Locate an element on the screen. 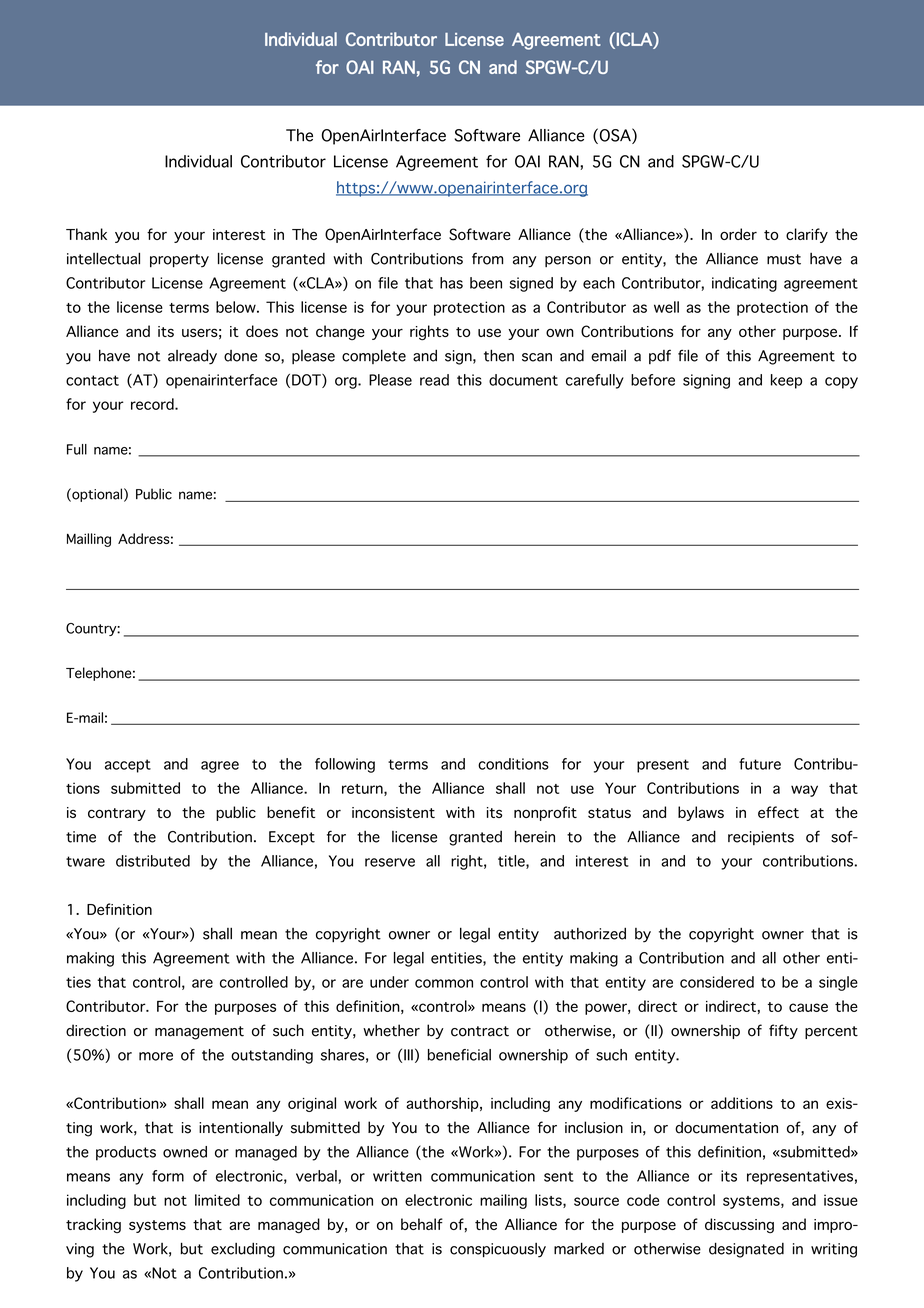 The width and height of the screenshot is (924, 1308). accept is located at coordinates (128, 766).
